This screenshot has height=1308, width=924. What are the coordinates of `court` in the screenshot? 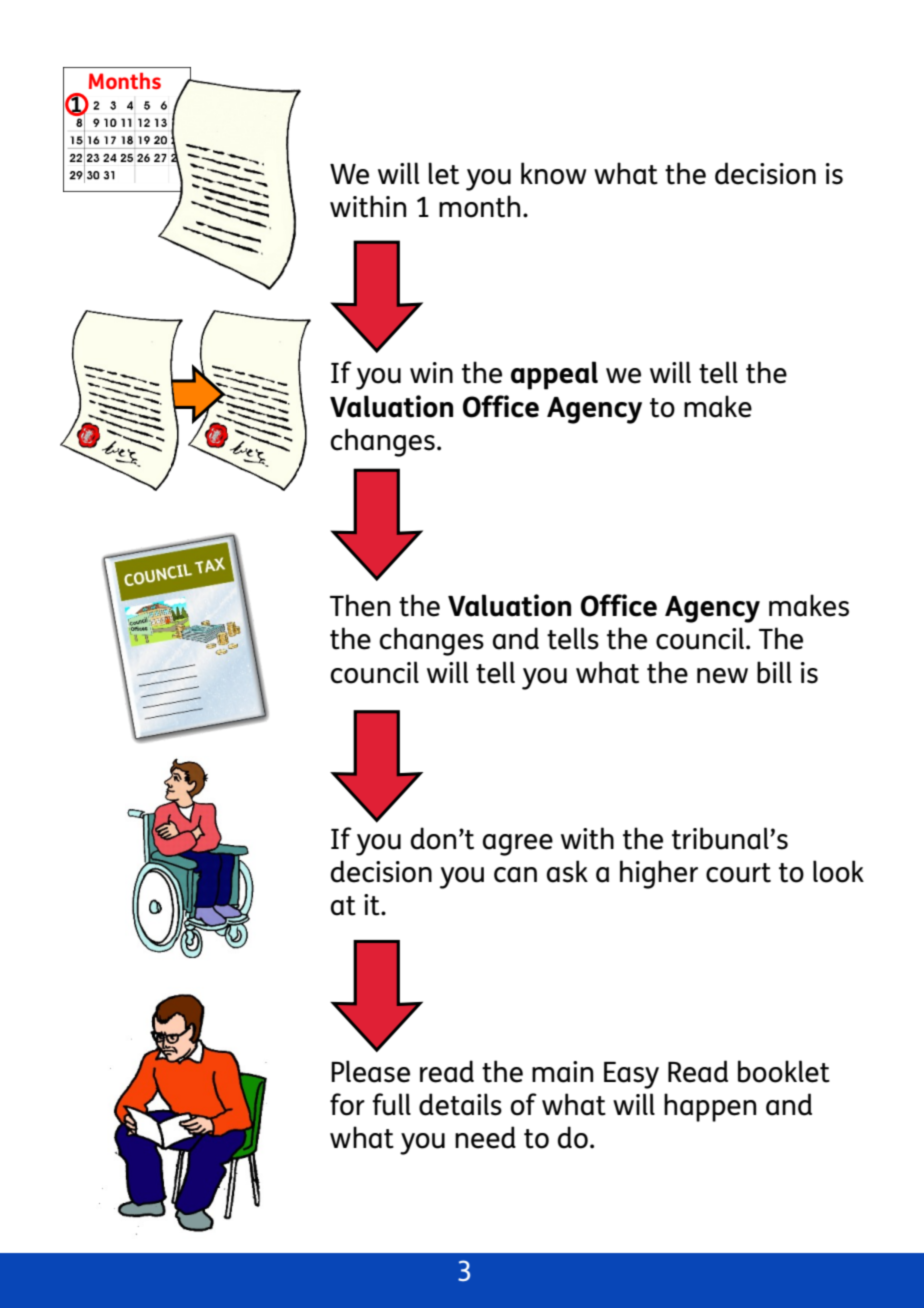 It's located at (738, 873).
